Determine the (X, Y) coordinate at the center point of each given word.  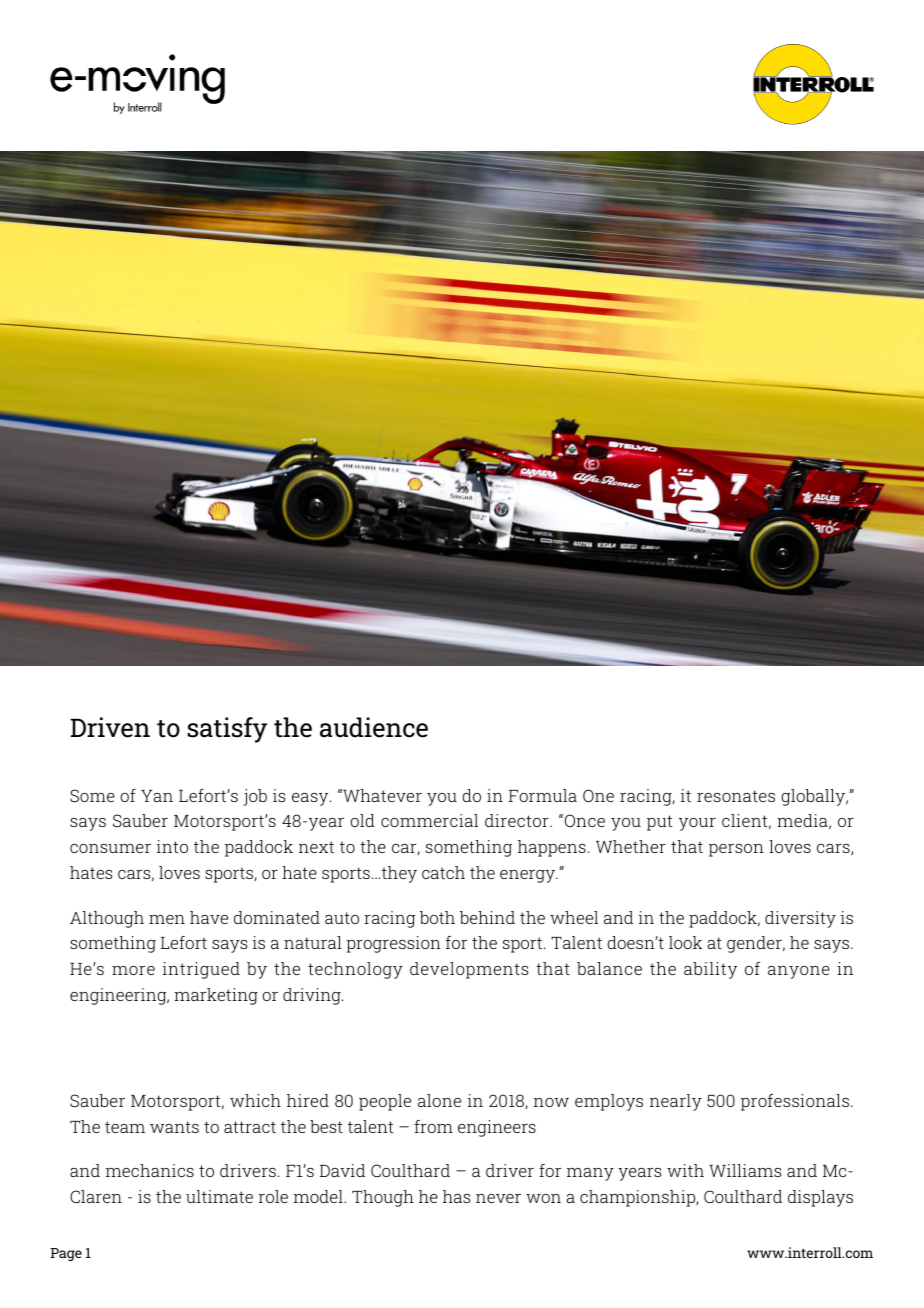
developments (469, 970)
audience (374, 727)
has (456, 1196)
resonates (736, 796)
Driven (110, 727)
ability (710, 970)
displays (820, 1198)
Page (66, 1254)
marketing (216, 996)
